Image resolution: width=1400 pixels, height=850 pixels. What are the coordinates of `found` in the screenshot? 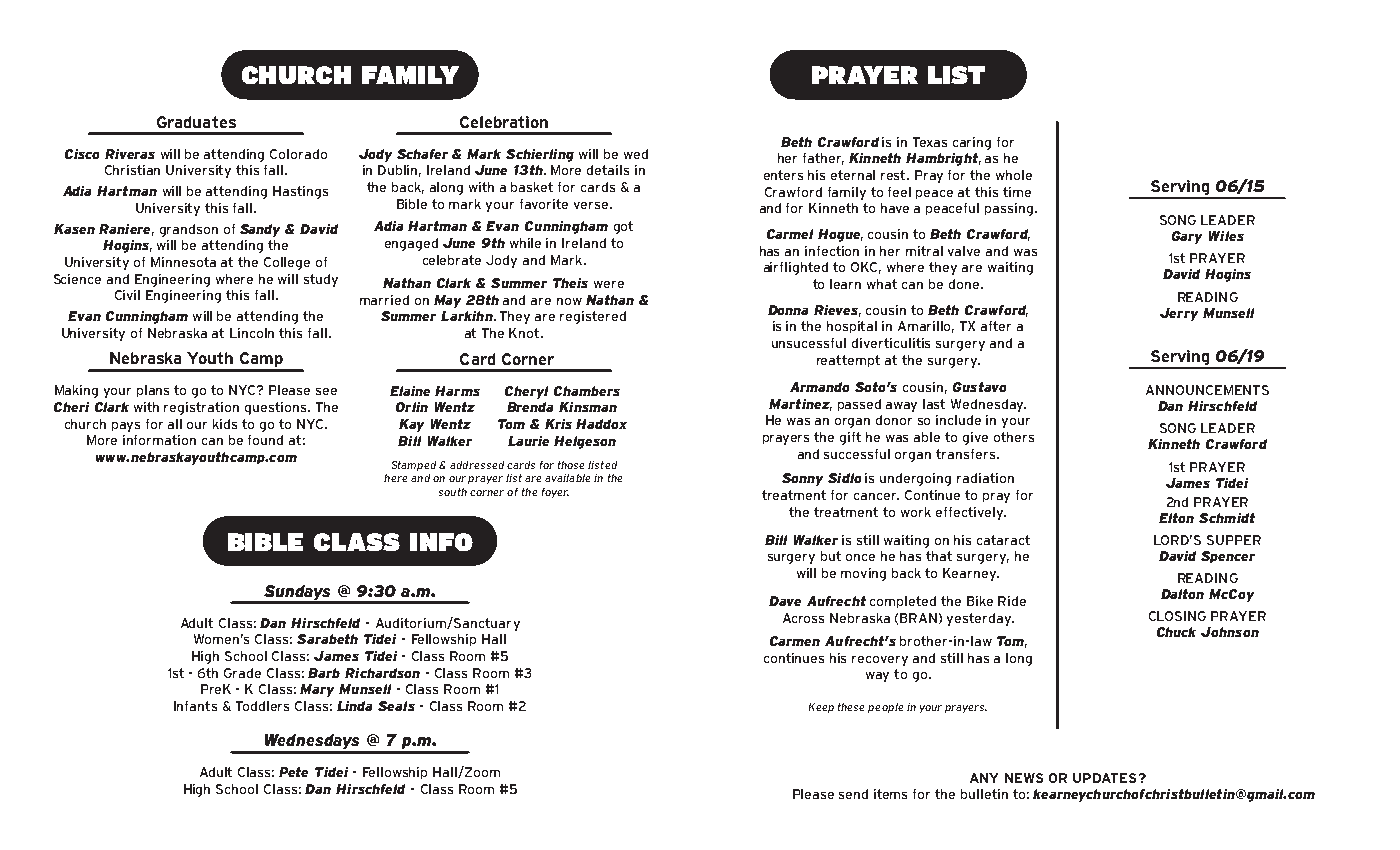 It's located at (265, 440).
